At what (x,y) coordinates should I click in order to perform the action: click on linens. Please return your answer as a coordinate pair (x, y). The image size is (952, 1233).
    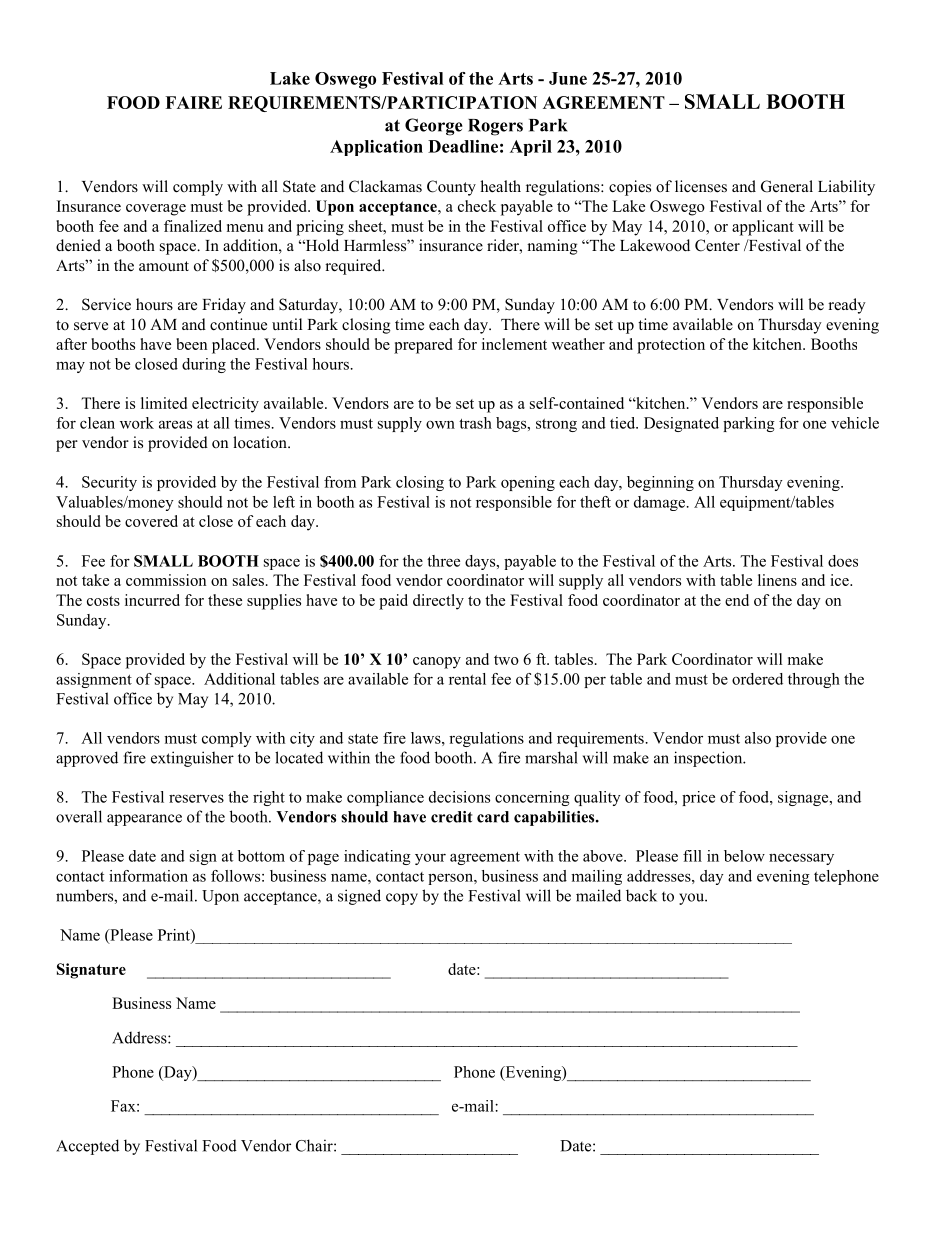
    Looking at the image, I should click on (777, 580).
